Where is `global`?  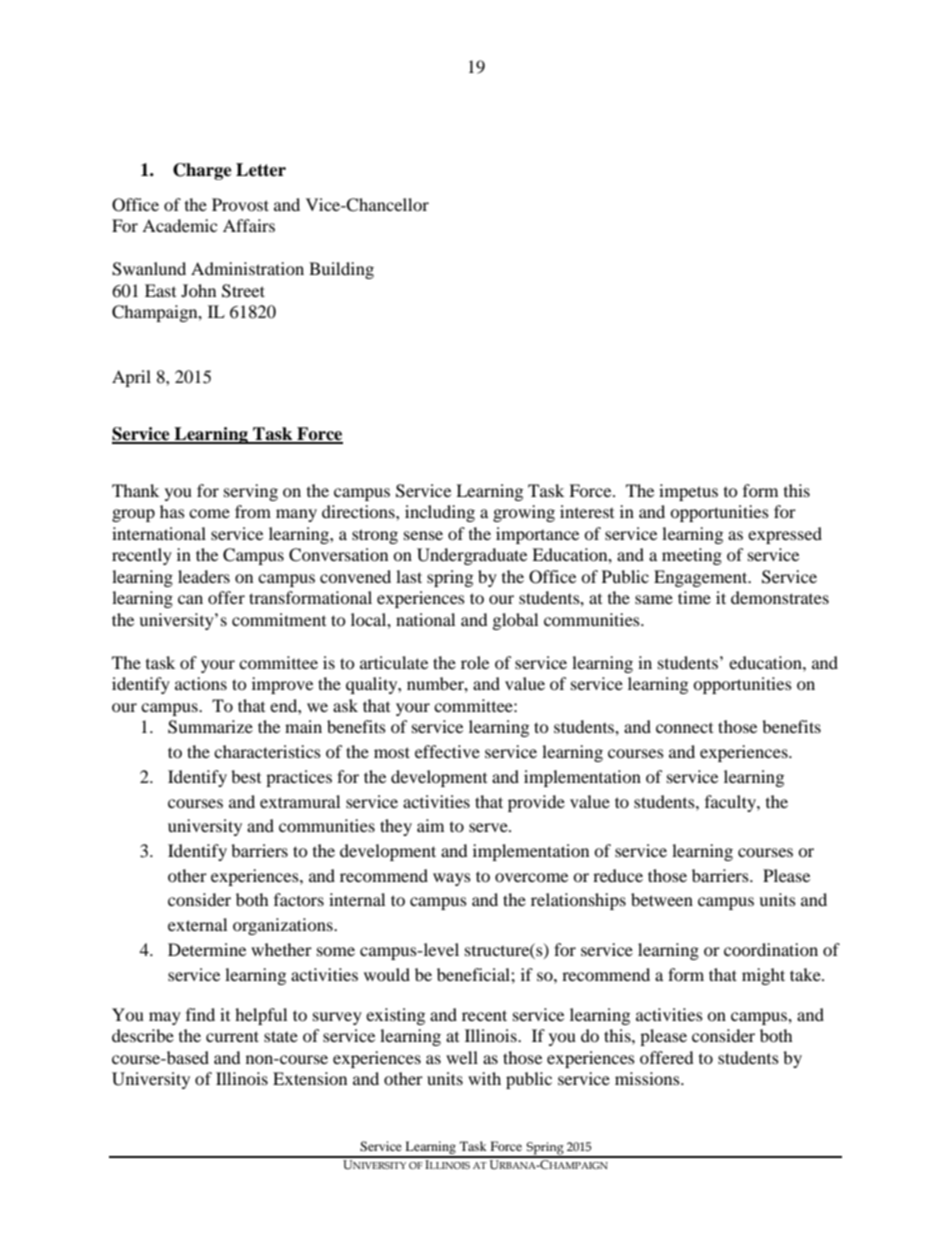
global is located at coordinates (515, 621).
